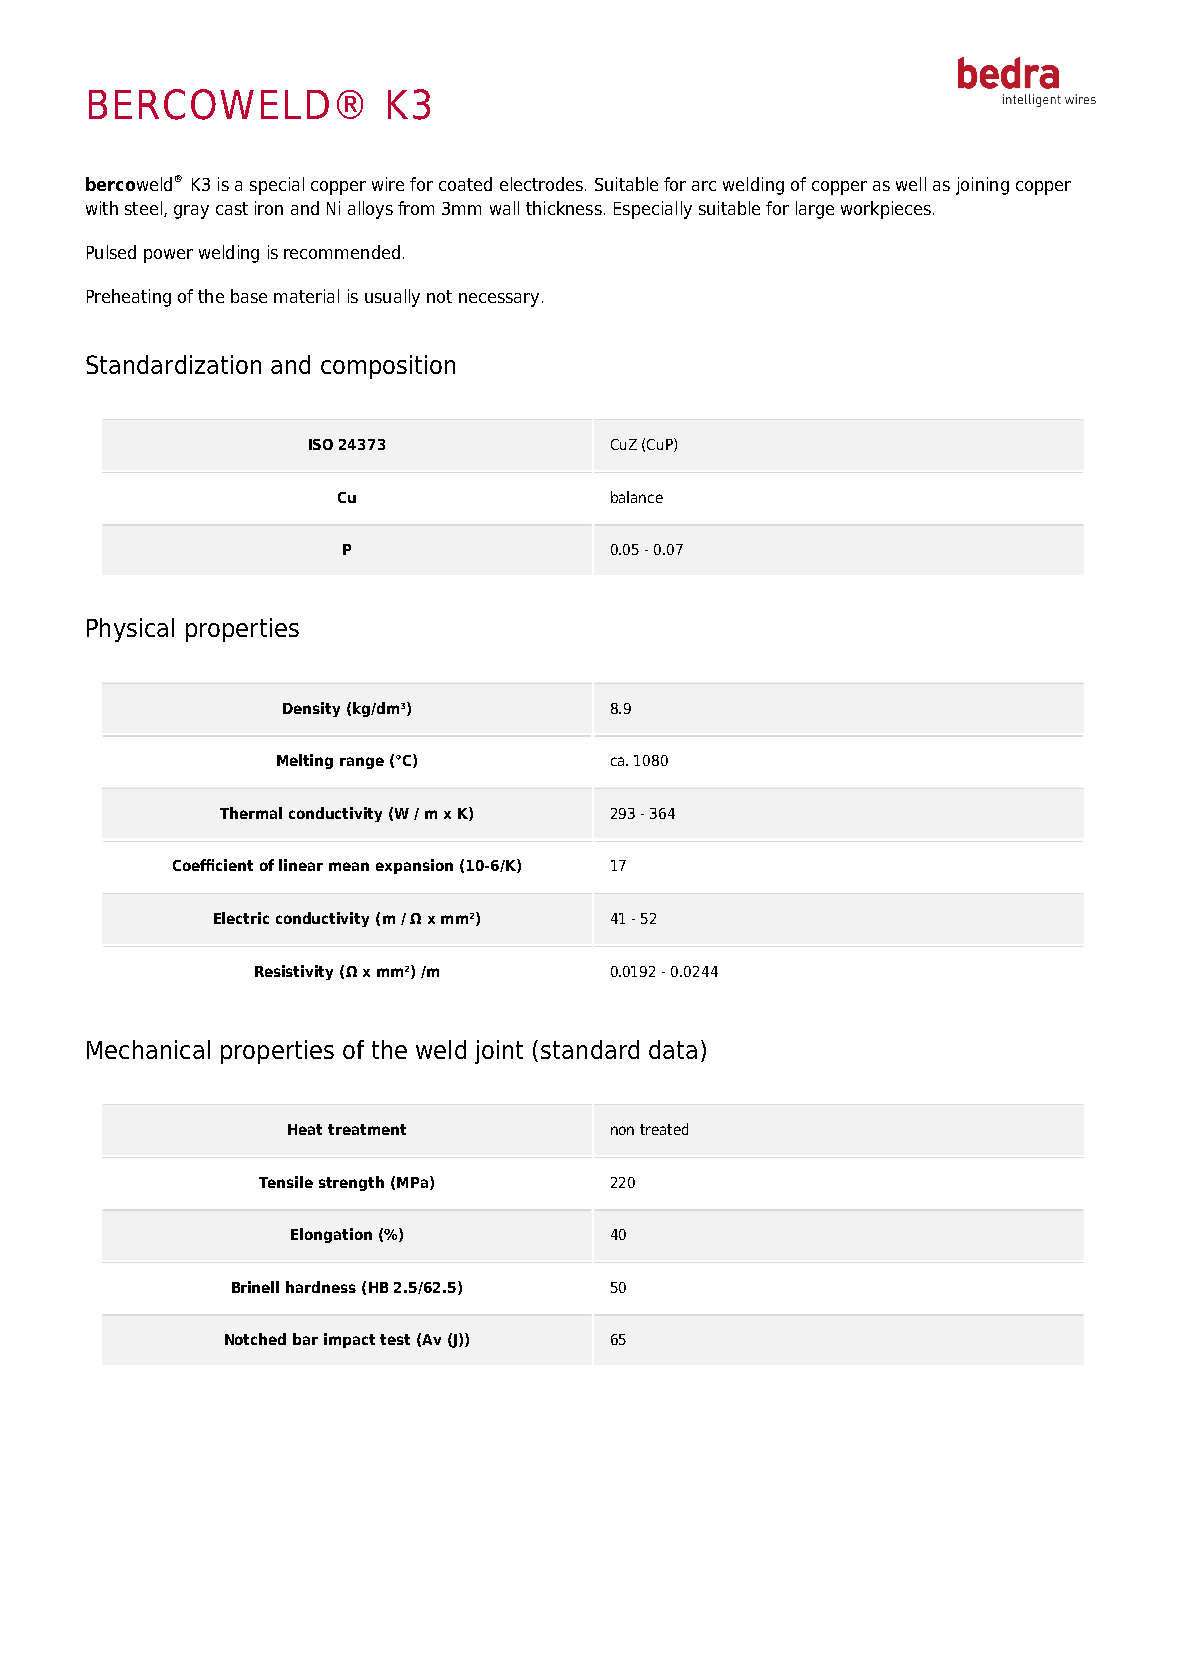 The image size is (1186, 1677). Describe the element at coordinates (886, 210) in the screenshot. I see `workpieces` at that location.
